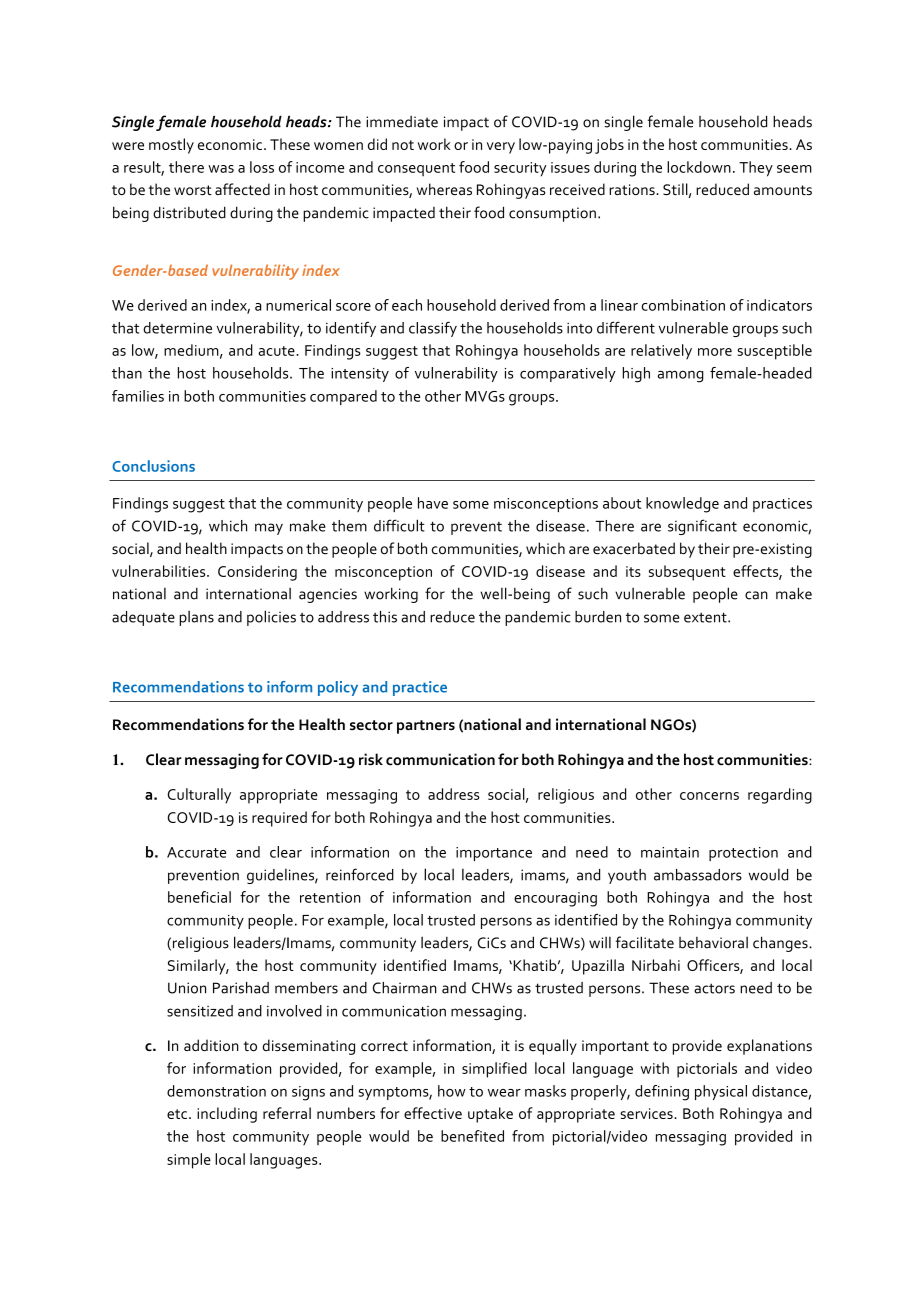  Describe the element at coordinates (501, 148) in the image. I see `very` at that location.
